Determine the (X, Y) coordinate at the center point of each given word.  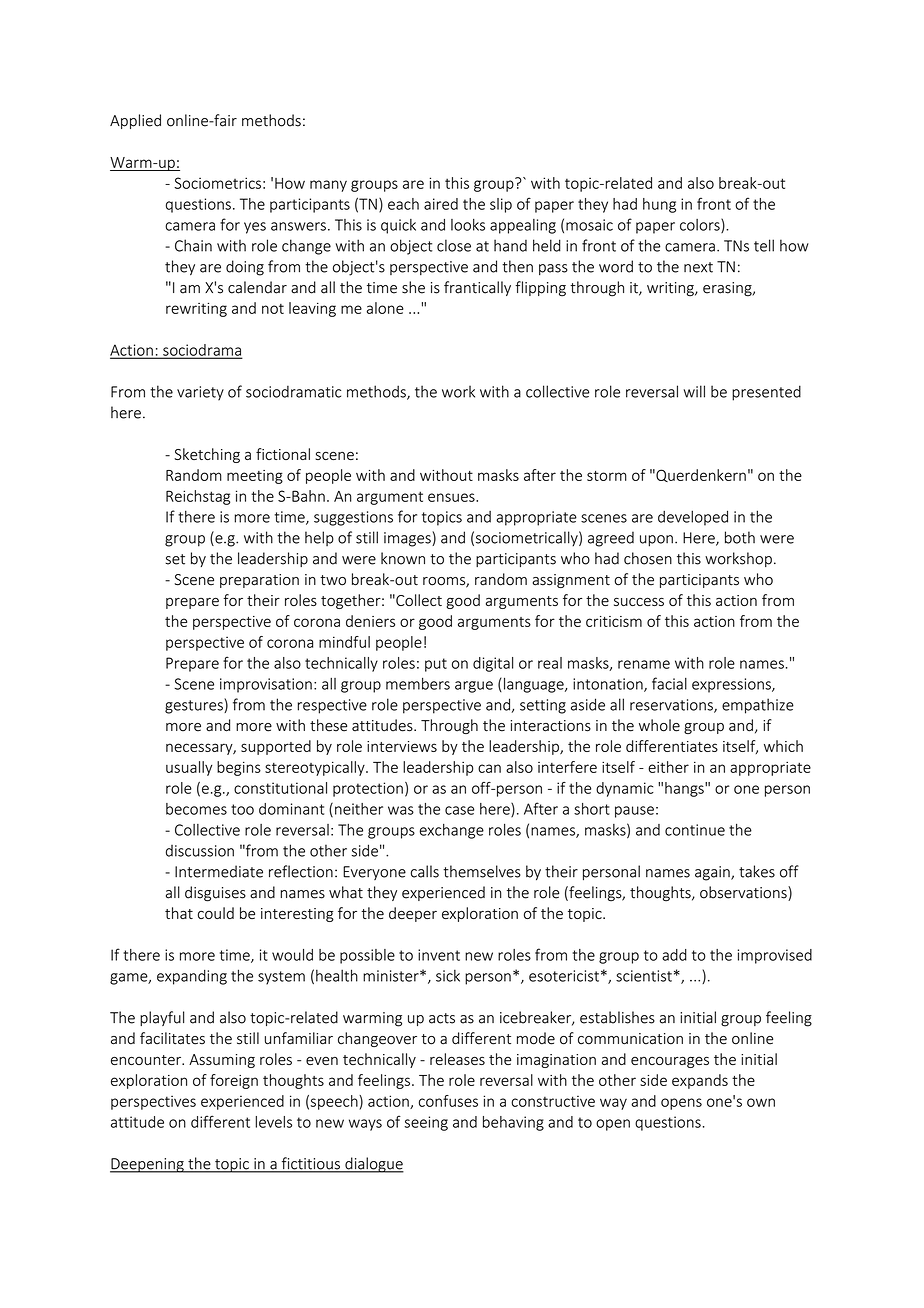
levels (274, 1122)
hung (659, 205)
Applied (135, 121)
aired (441, 204)
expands (700, 1081)
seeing (426, 1123)
